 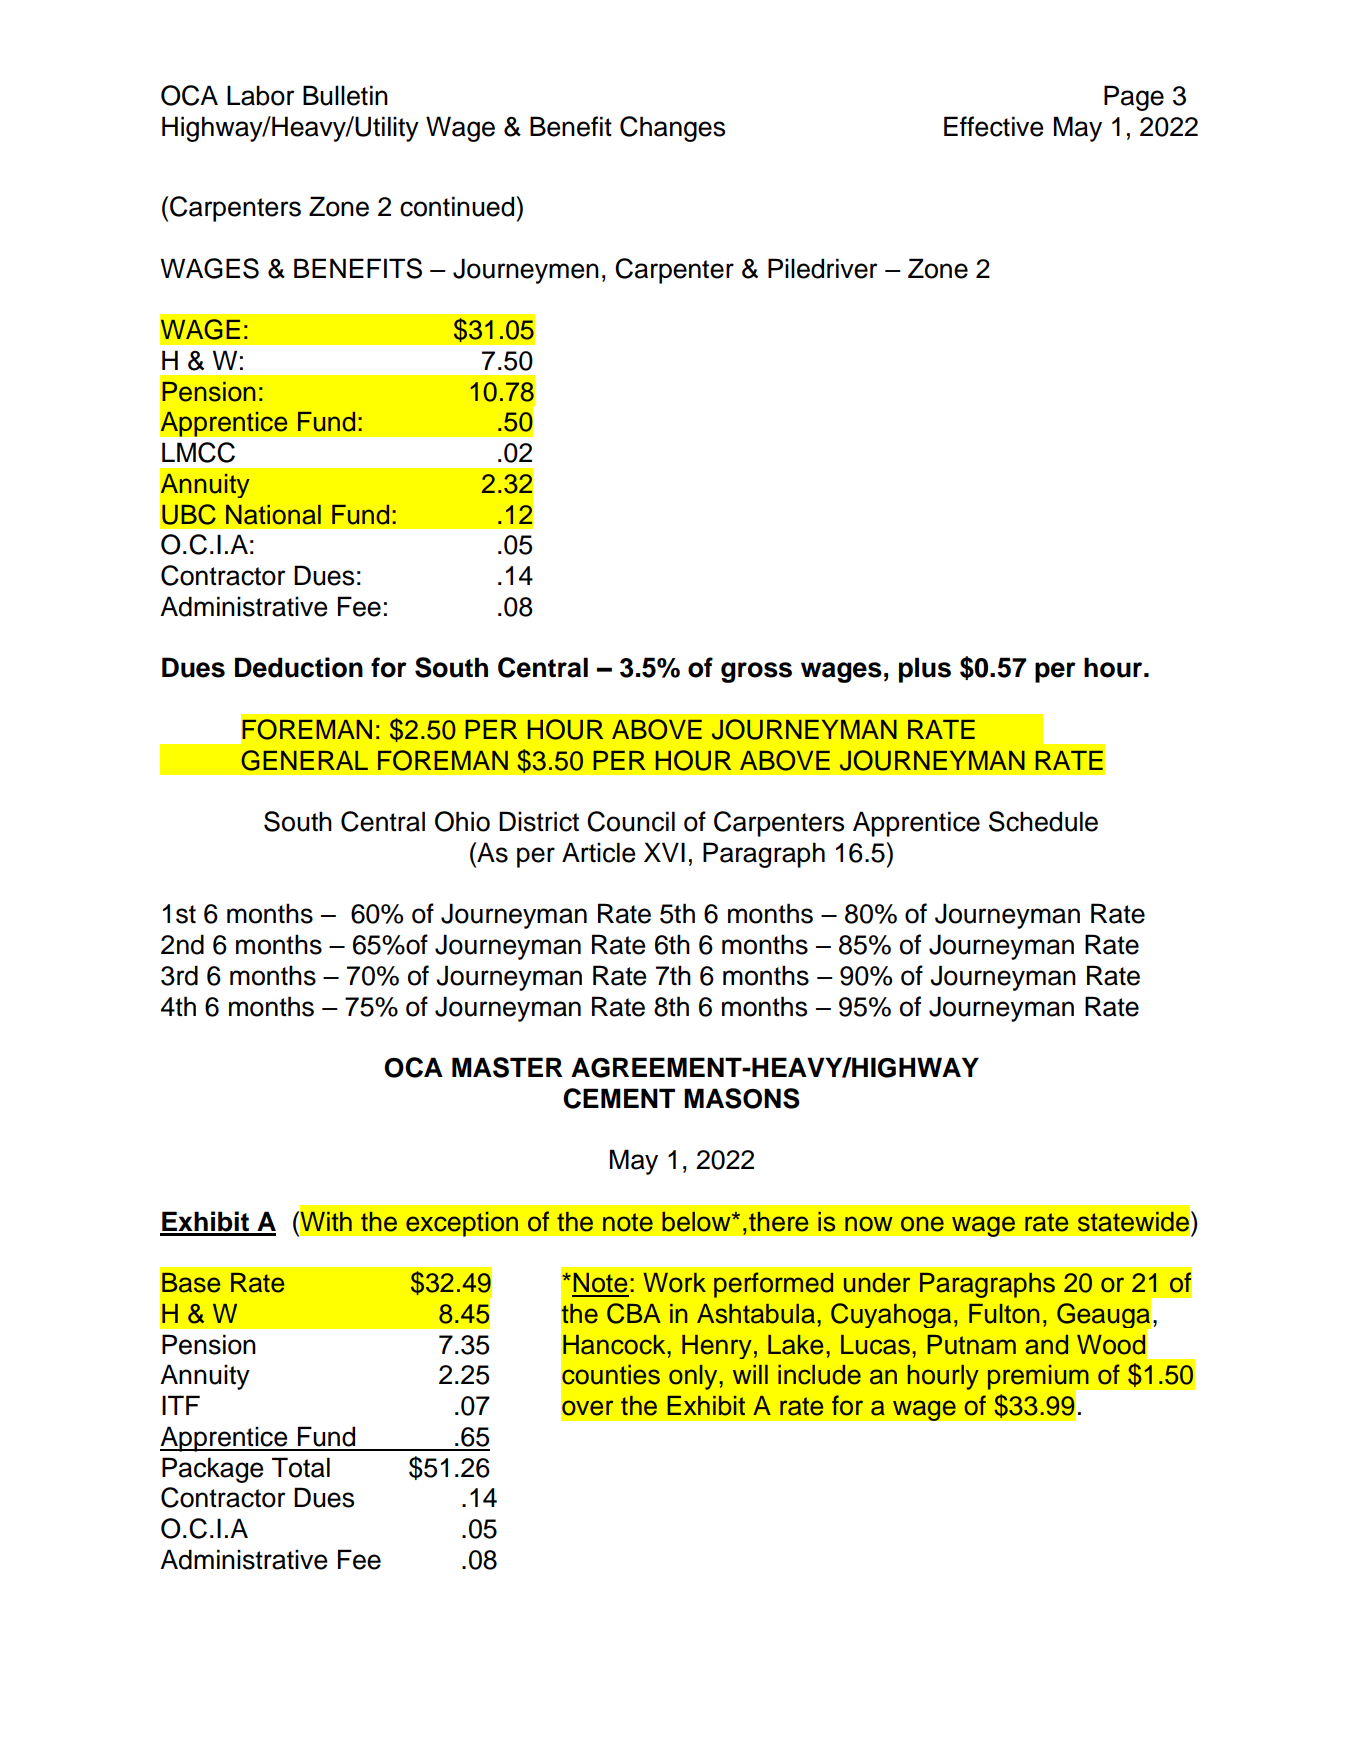 What do you see at coordinates (260, 95) in the screenshot?
I see `Labor` at bounding box center [260, 95].
